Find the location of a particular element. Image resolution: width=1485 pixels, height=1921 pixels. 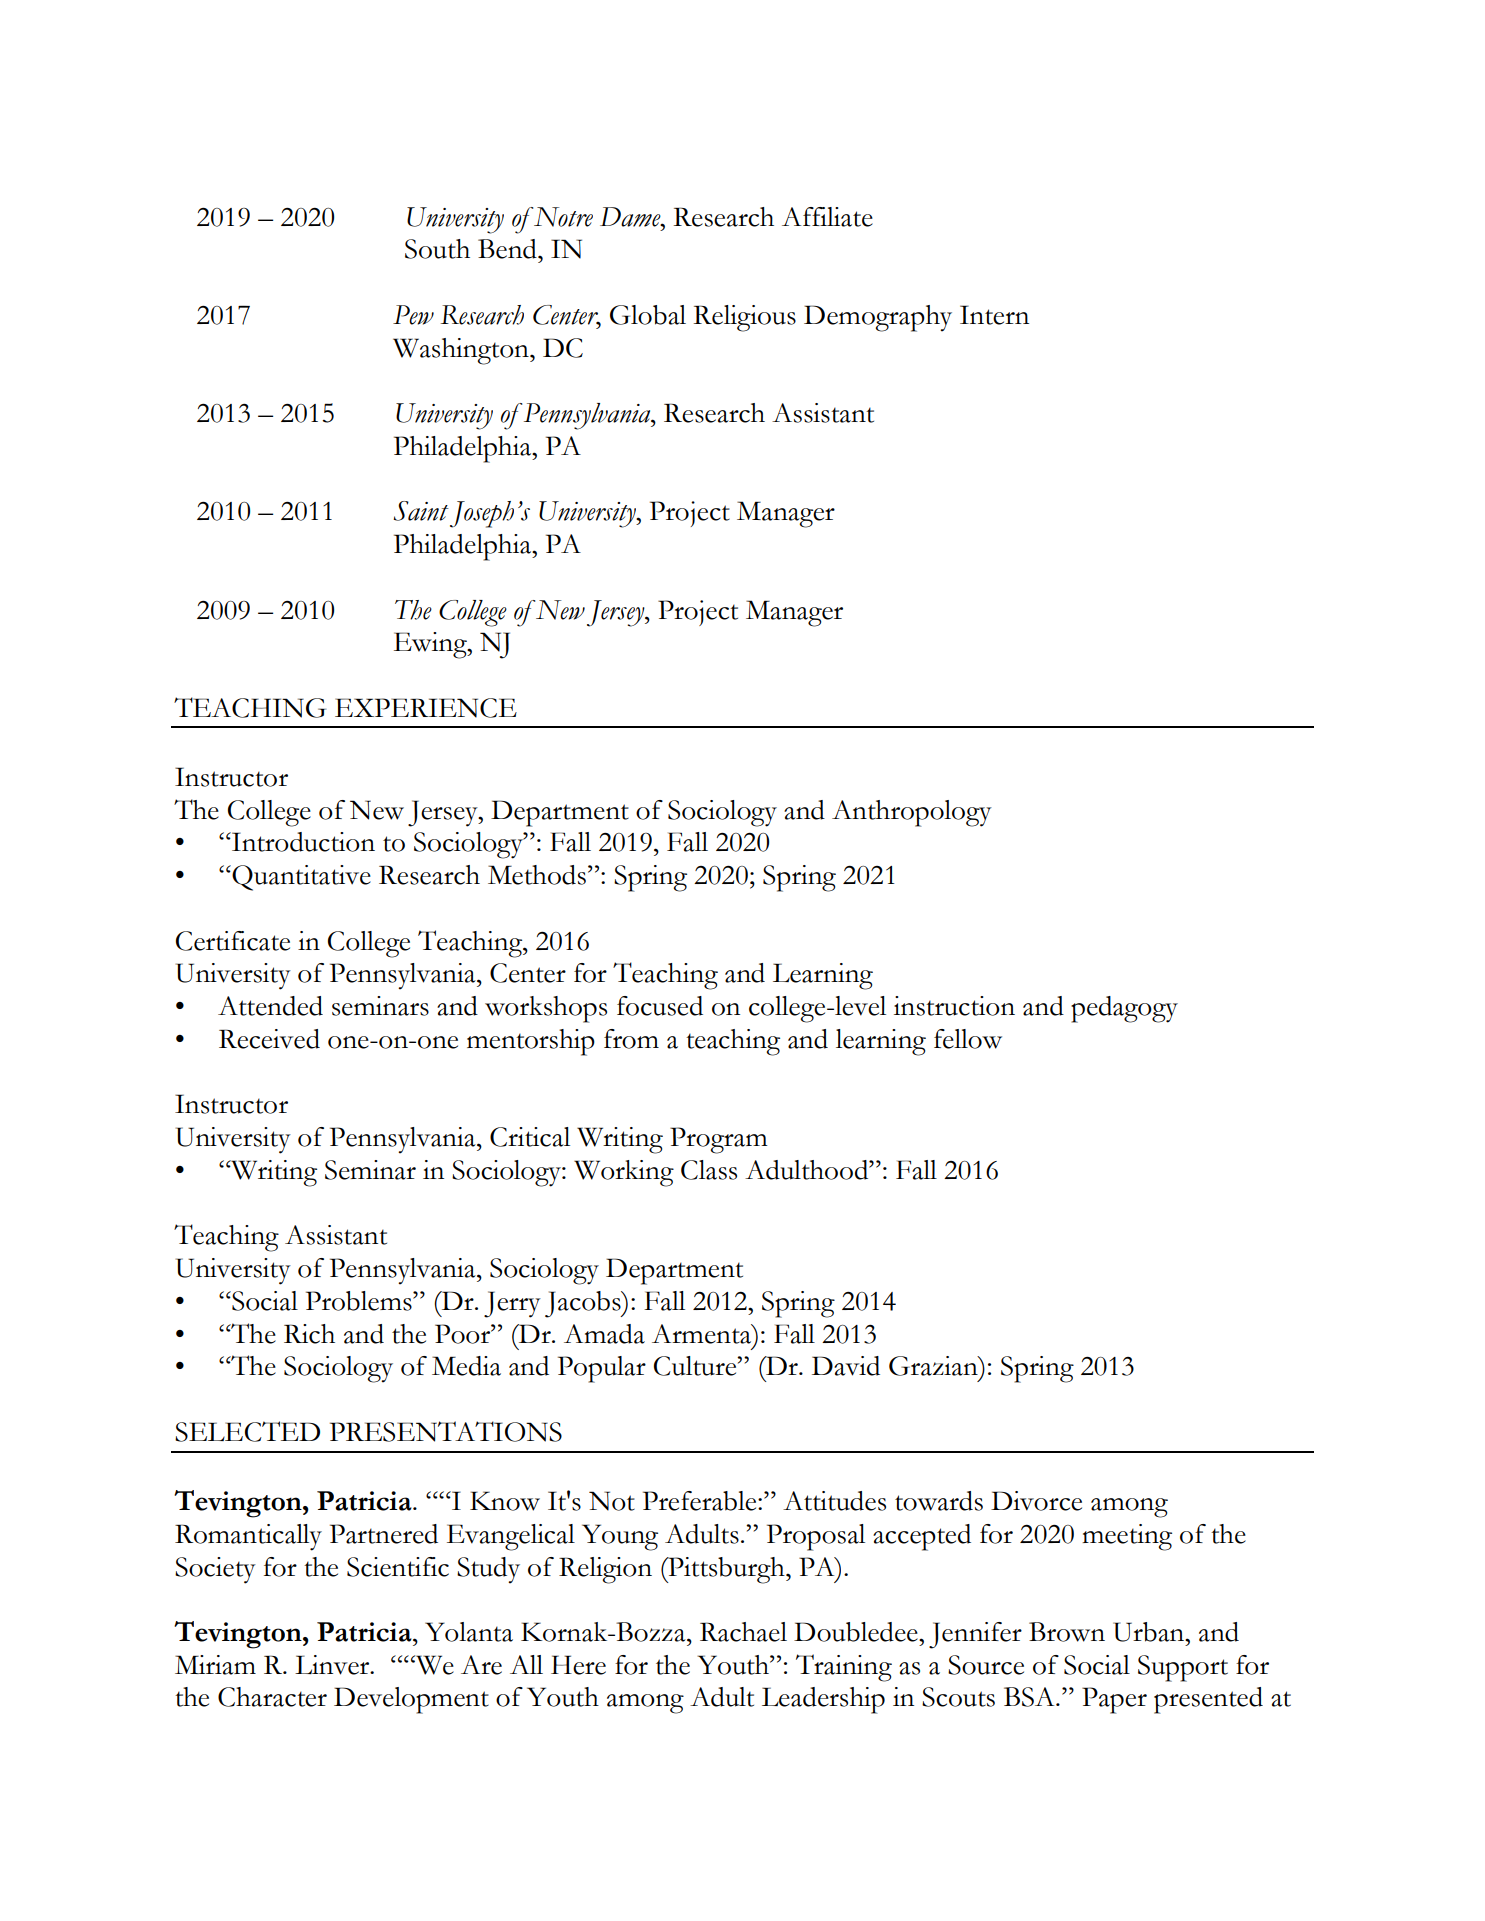

Intern is located at coordinates (994, 315).
